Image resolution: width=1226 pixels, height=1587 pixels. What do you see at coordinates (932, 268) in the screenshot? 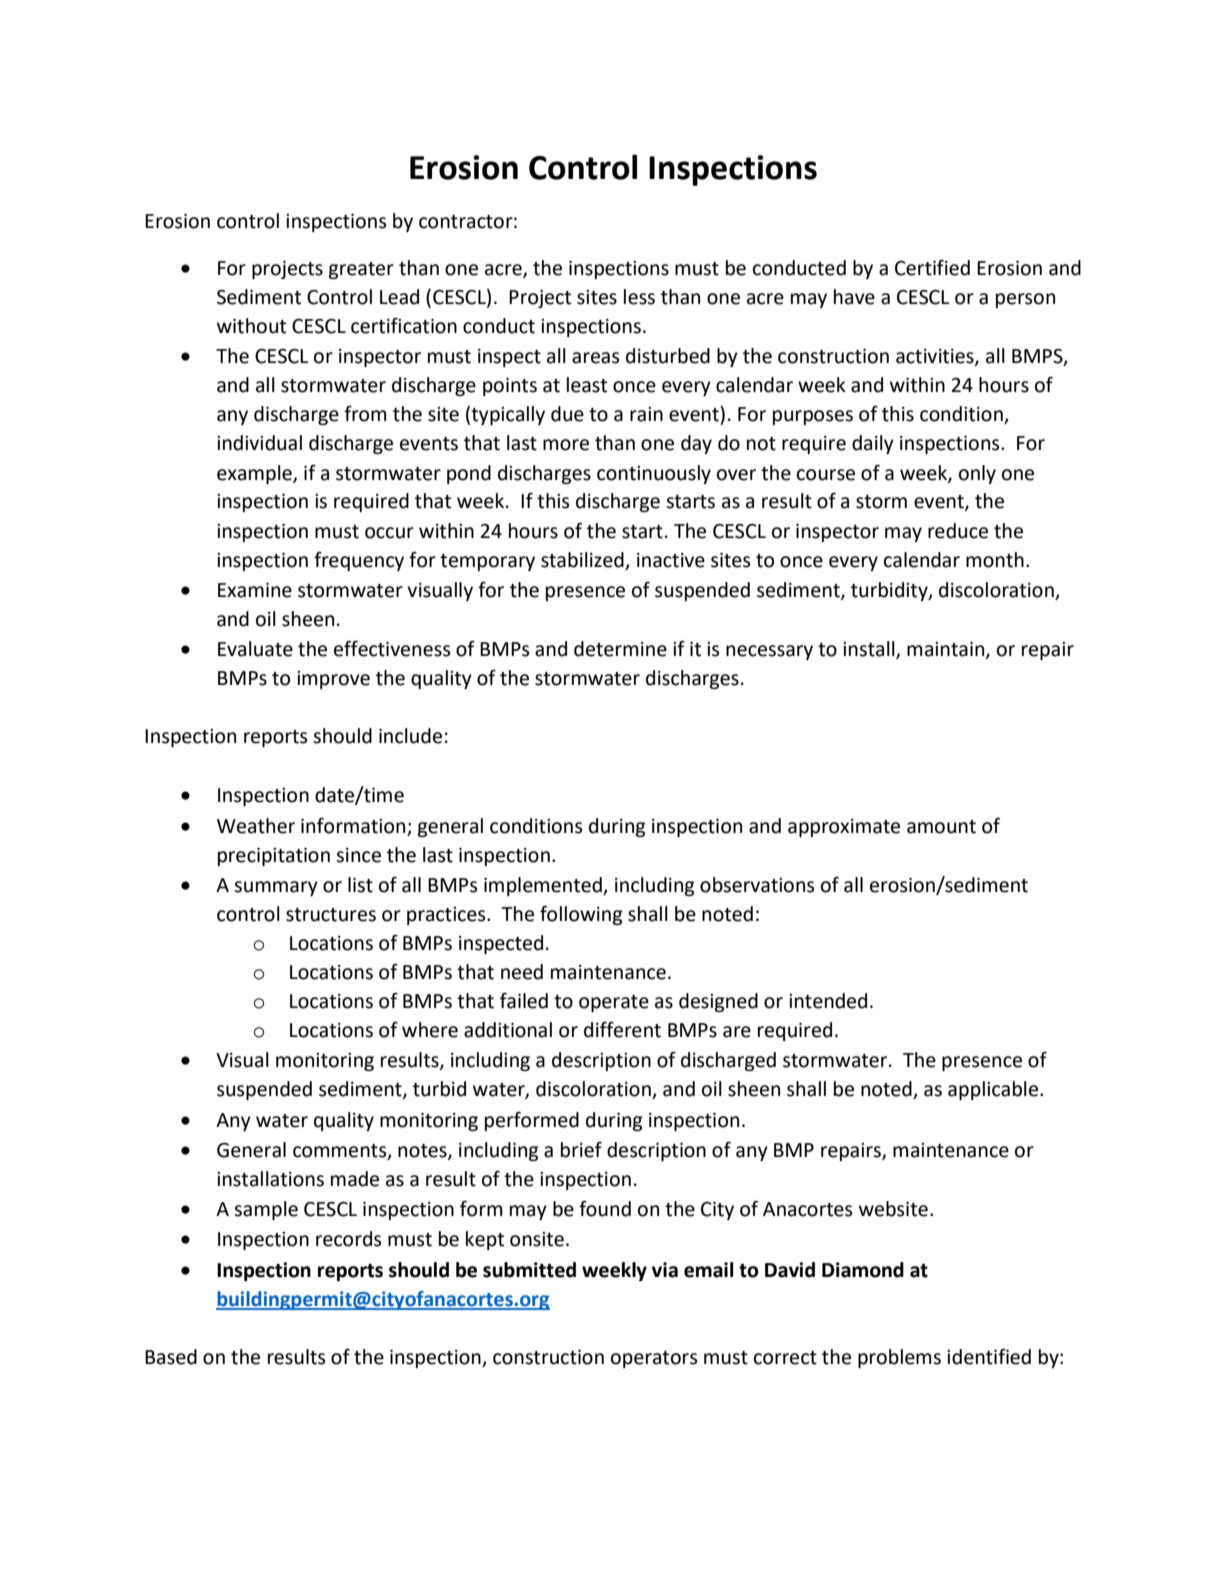
I see `Certified` at bounding box center [932, 268].
